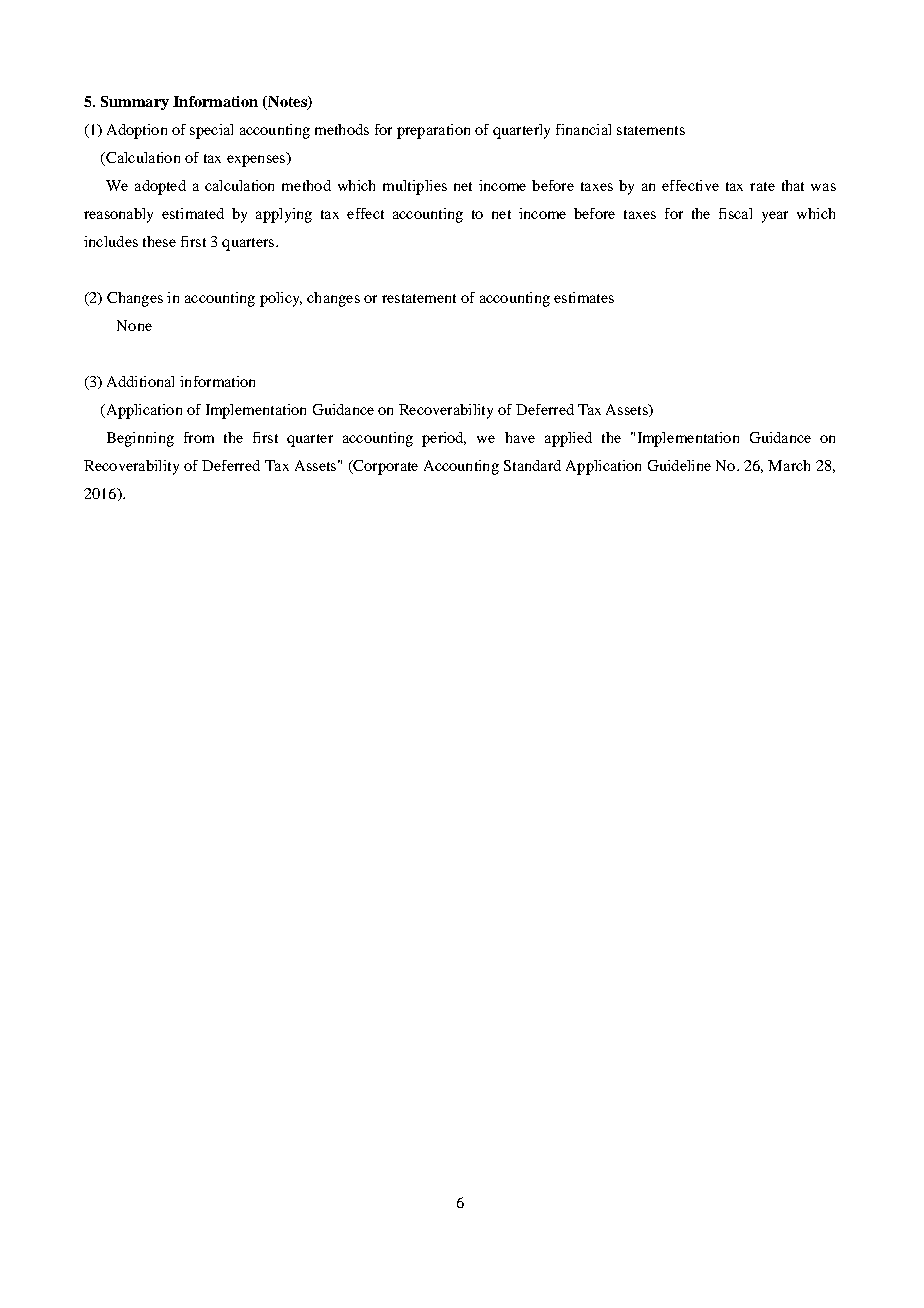  What do you see at coordinates (433, 131) in the screenshot?
I see `preparation` at bounding box center [433, 131].
